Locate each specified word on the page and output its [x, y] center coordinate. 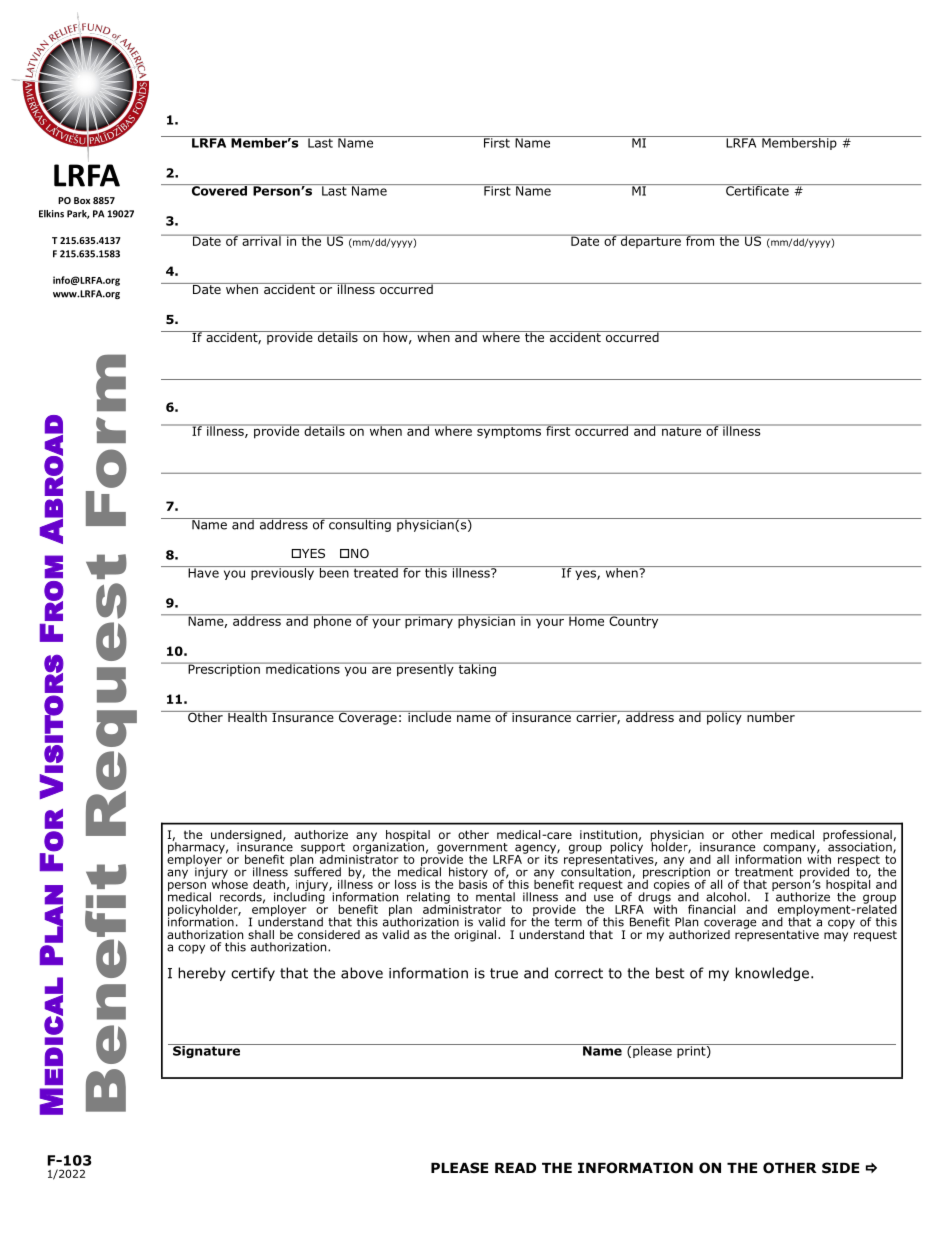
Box [82, 200]
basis [473, 883]
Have [203, 572]
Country [634, 621]
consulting [360, 525]
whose [230, 883]
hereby [202, 974]
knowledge [772, 974]
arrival [261, 240]
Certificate [757, 190]
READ [515, 1168]
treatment [764, 872]
